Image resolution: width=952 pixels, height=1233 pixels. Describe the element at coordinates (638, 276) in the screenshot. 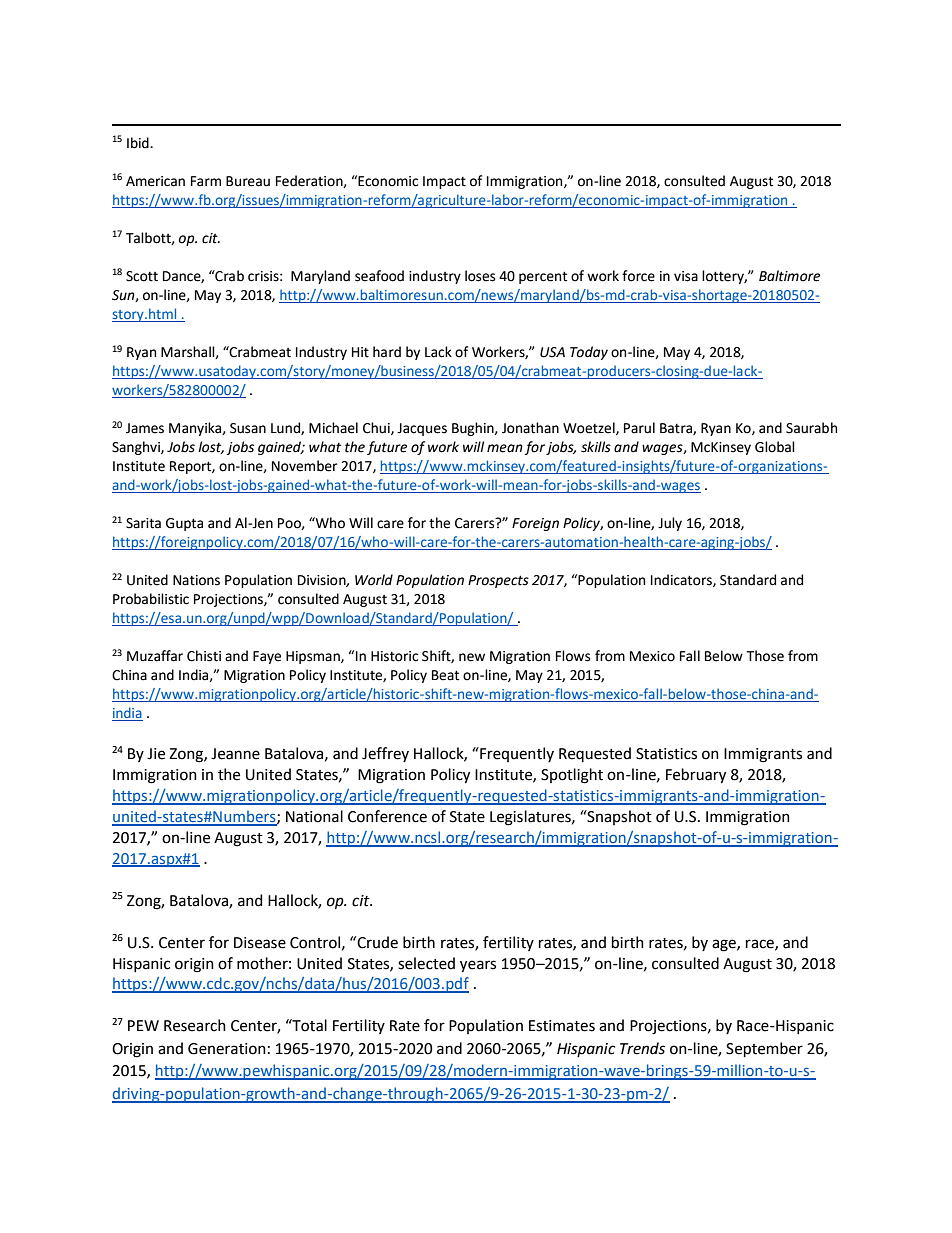

I see `force` at that location.
